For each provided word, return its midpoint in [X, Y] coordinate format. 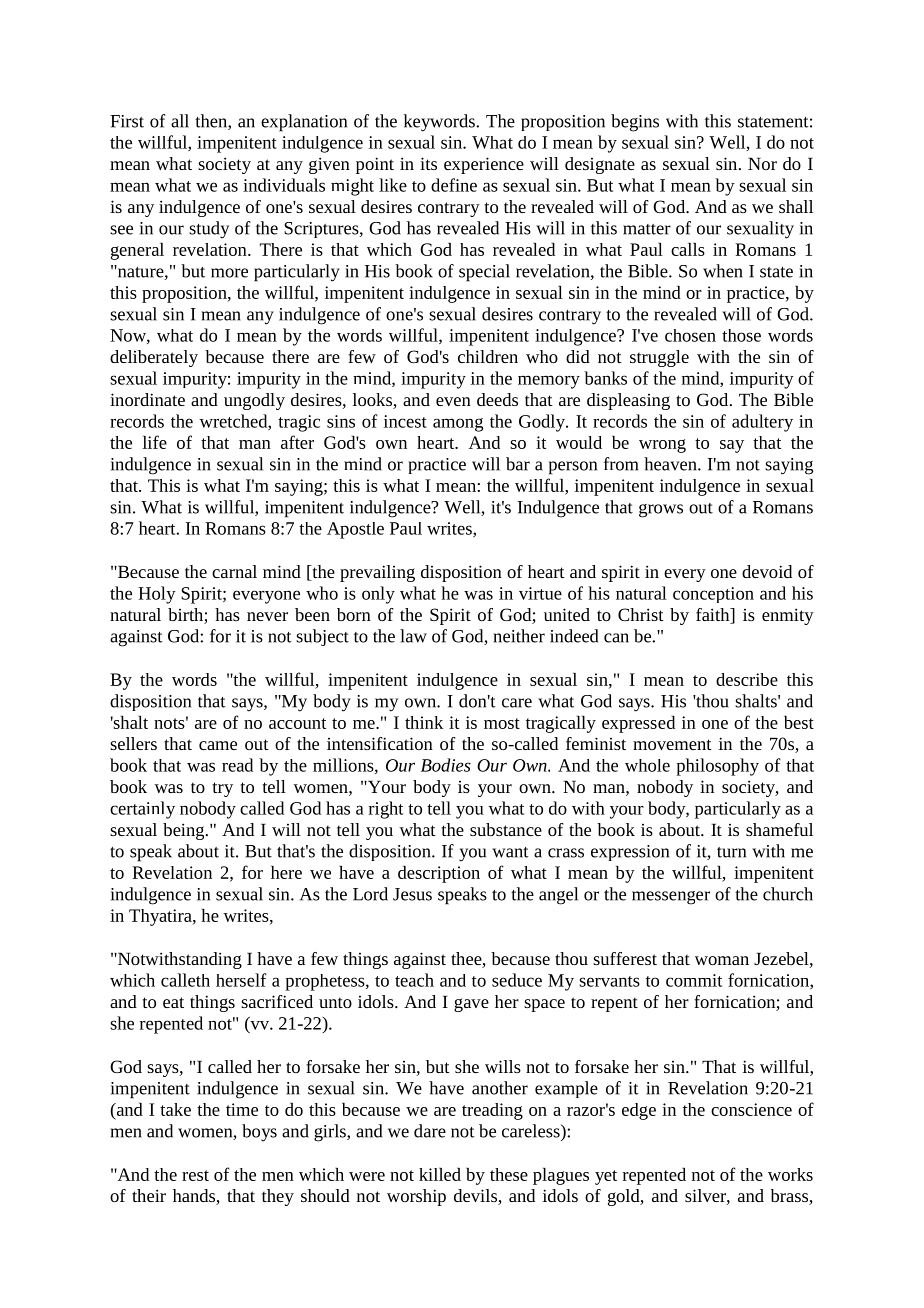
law [413, 636]
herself [241, 980]
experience [484, 165]
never [267, 616]
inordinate [147, 399]
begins [635, 123]
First [127, 121]
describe [747, 679]
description [439, 874]
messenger [671, 898]
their [149, 1195]
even [453, 401]
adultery [762, 423]
